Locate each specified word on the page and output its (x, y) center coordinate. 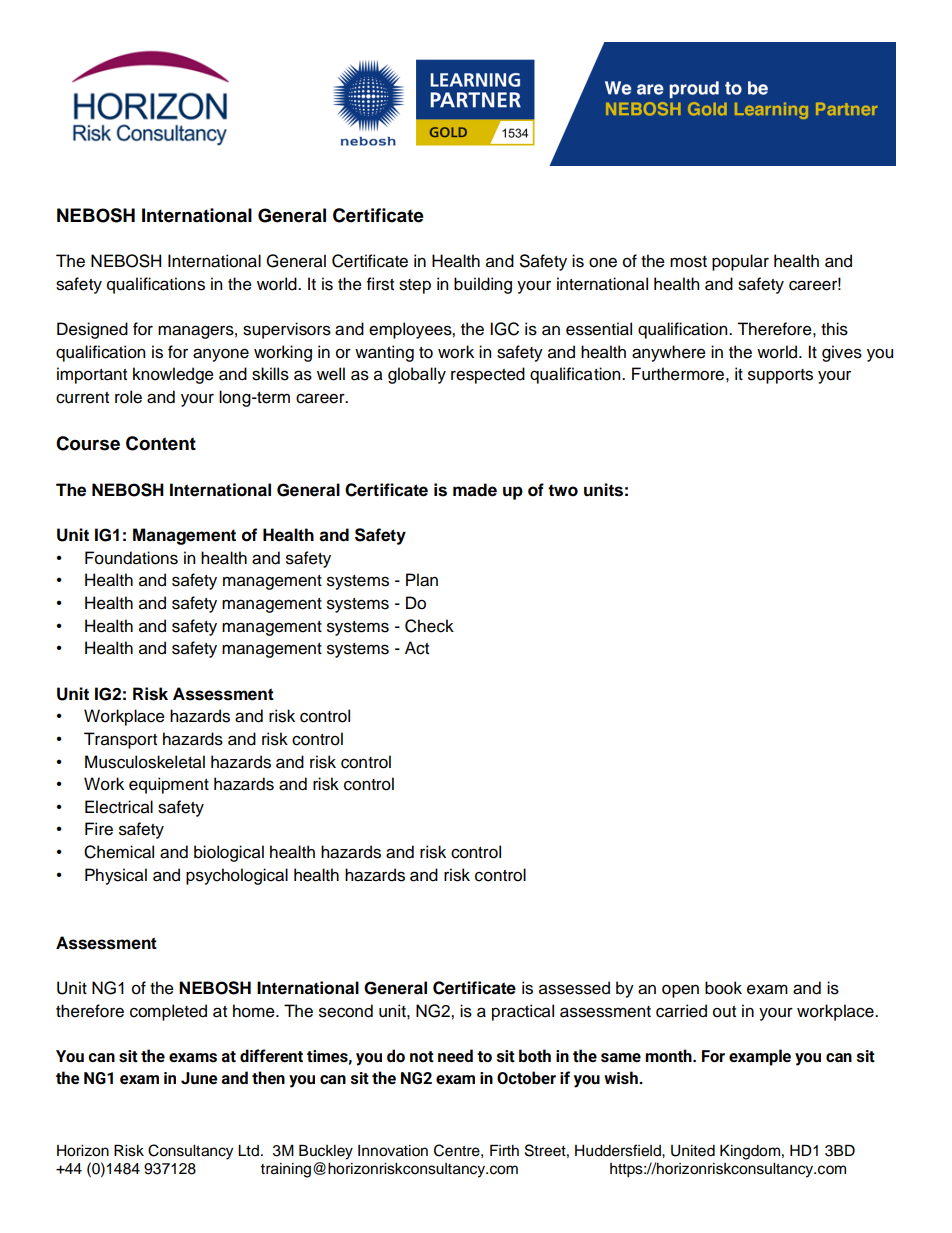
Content (161, 443)
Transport (120, 740)
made (475, 490)
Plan (422, 580)
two (563, 490)
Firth (504, 1150)
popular (740, 262)
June (199, 1078)
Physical (116, 876)
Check (429, 626)
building (483, 285)
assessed (574, 988)
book (723, 988)
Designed (92, 330)
